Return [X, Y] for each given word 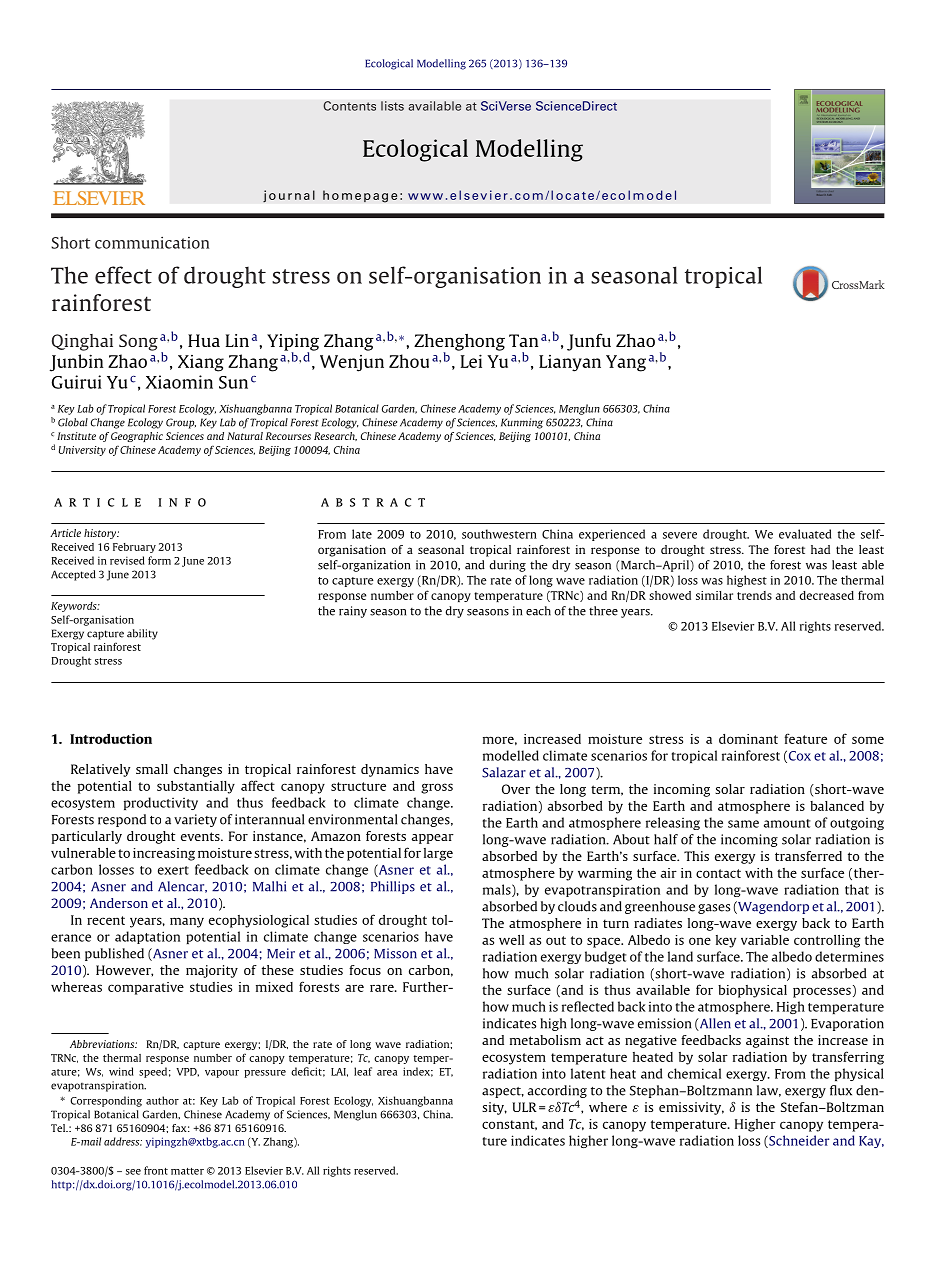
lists [392, 106]
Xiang [201, 363]
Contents [349, 106]
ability [142, 634]
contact [718, 873]
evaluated [805, 534]
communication [152, 243]
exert [173, 870]
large [438, 854]
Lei [471, 361]
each [538, 611]
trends [754, 595]
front [156, 1170]
